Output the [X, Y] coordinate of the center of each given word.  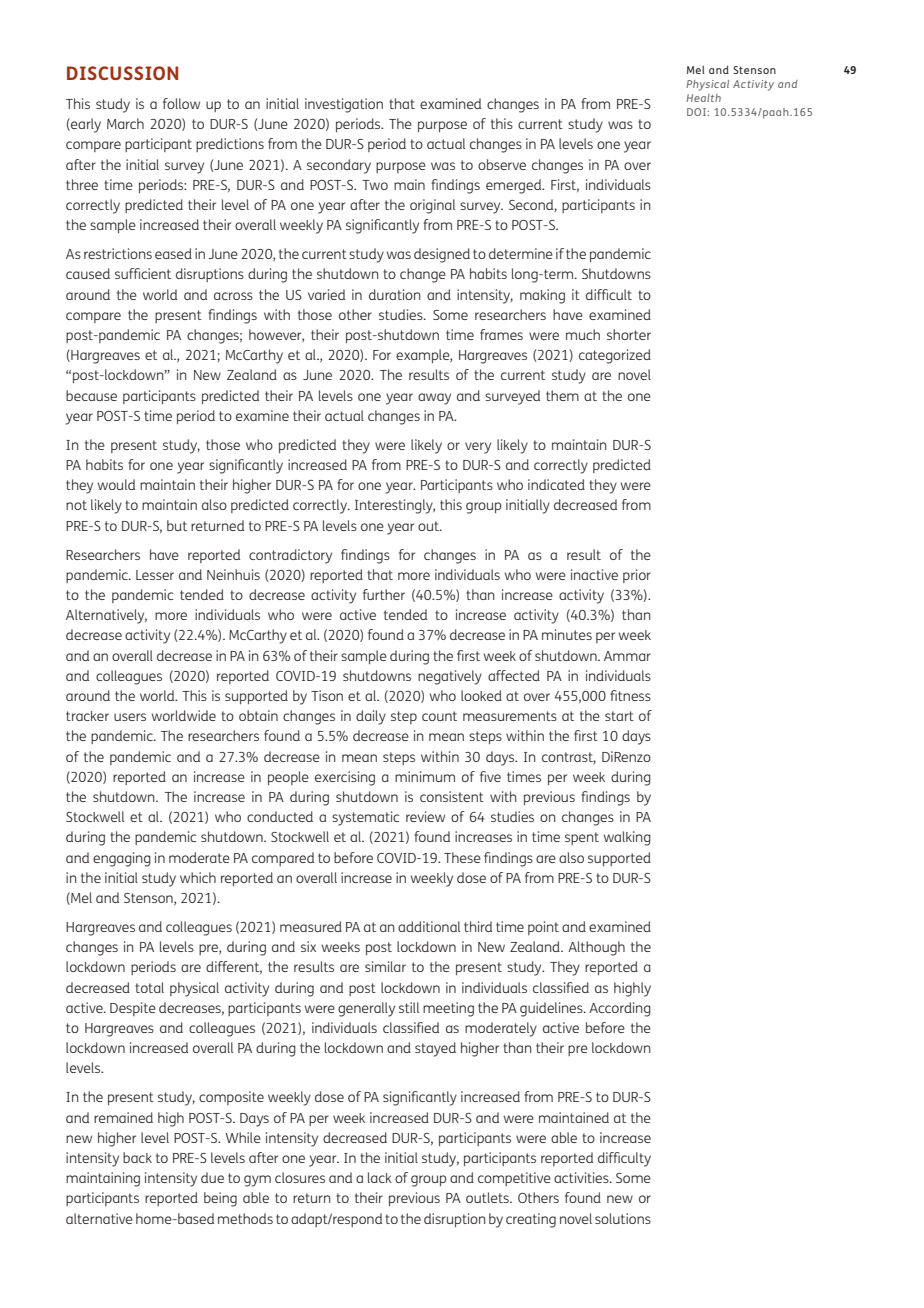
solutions [623, 1218]
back [137, 1157]
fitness [630, 695]
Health [703, 98]
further [384, 594]
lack [380, 1177]
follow [181, 103]
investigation [344, 105]
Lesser [155, 575]
